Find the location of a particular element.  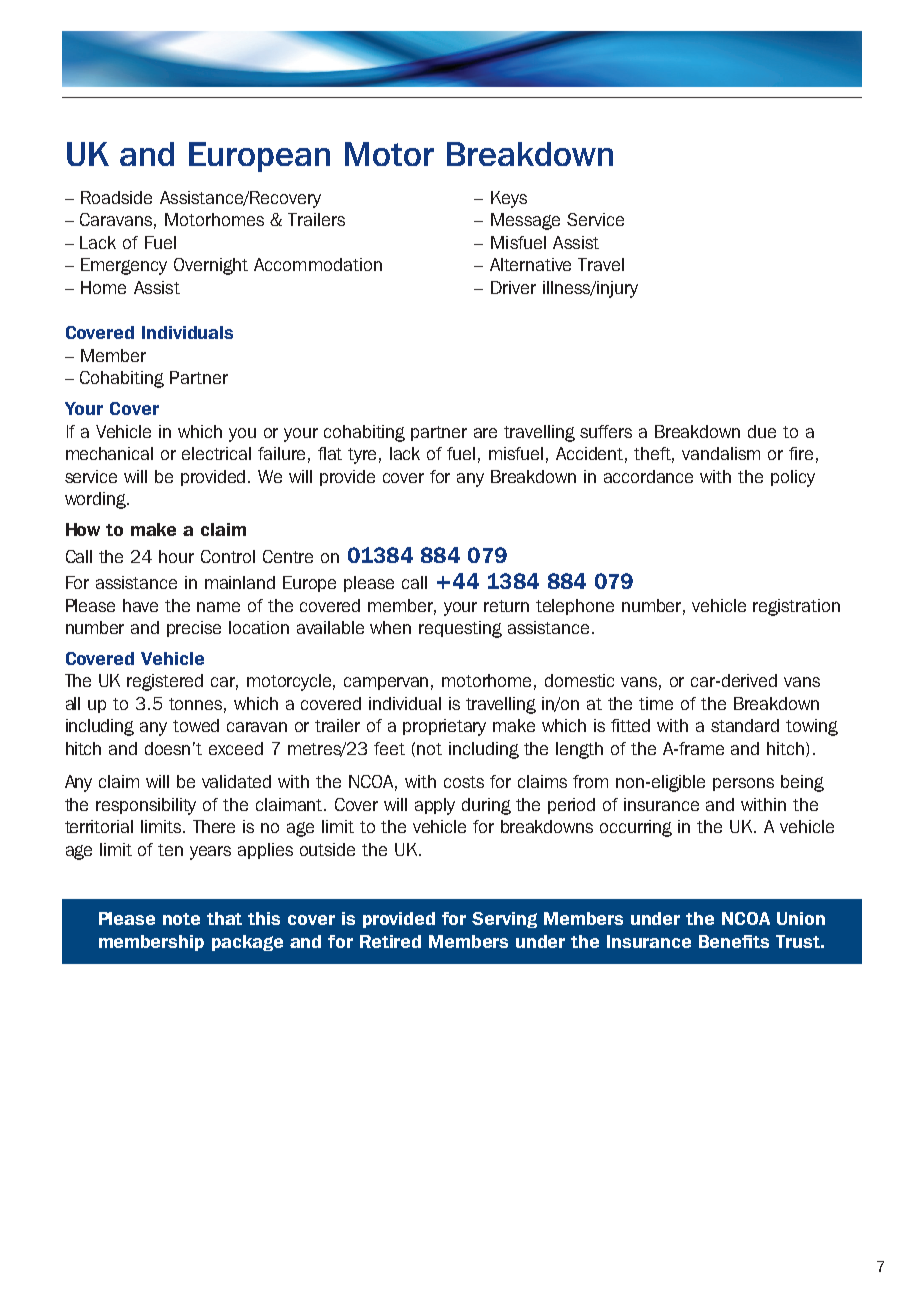

precise is located at coordinates (194, 629).
